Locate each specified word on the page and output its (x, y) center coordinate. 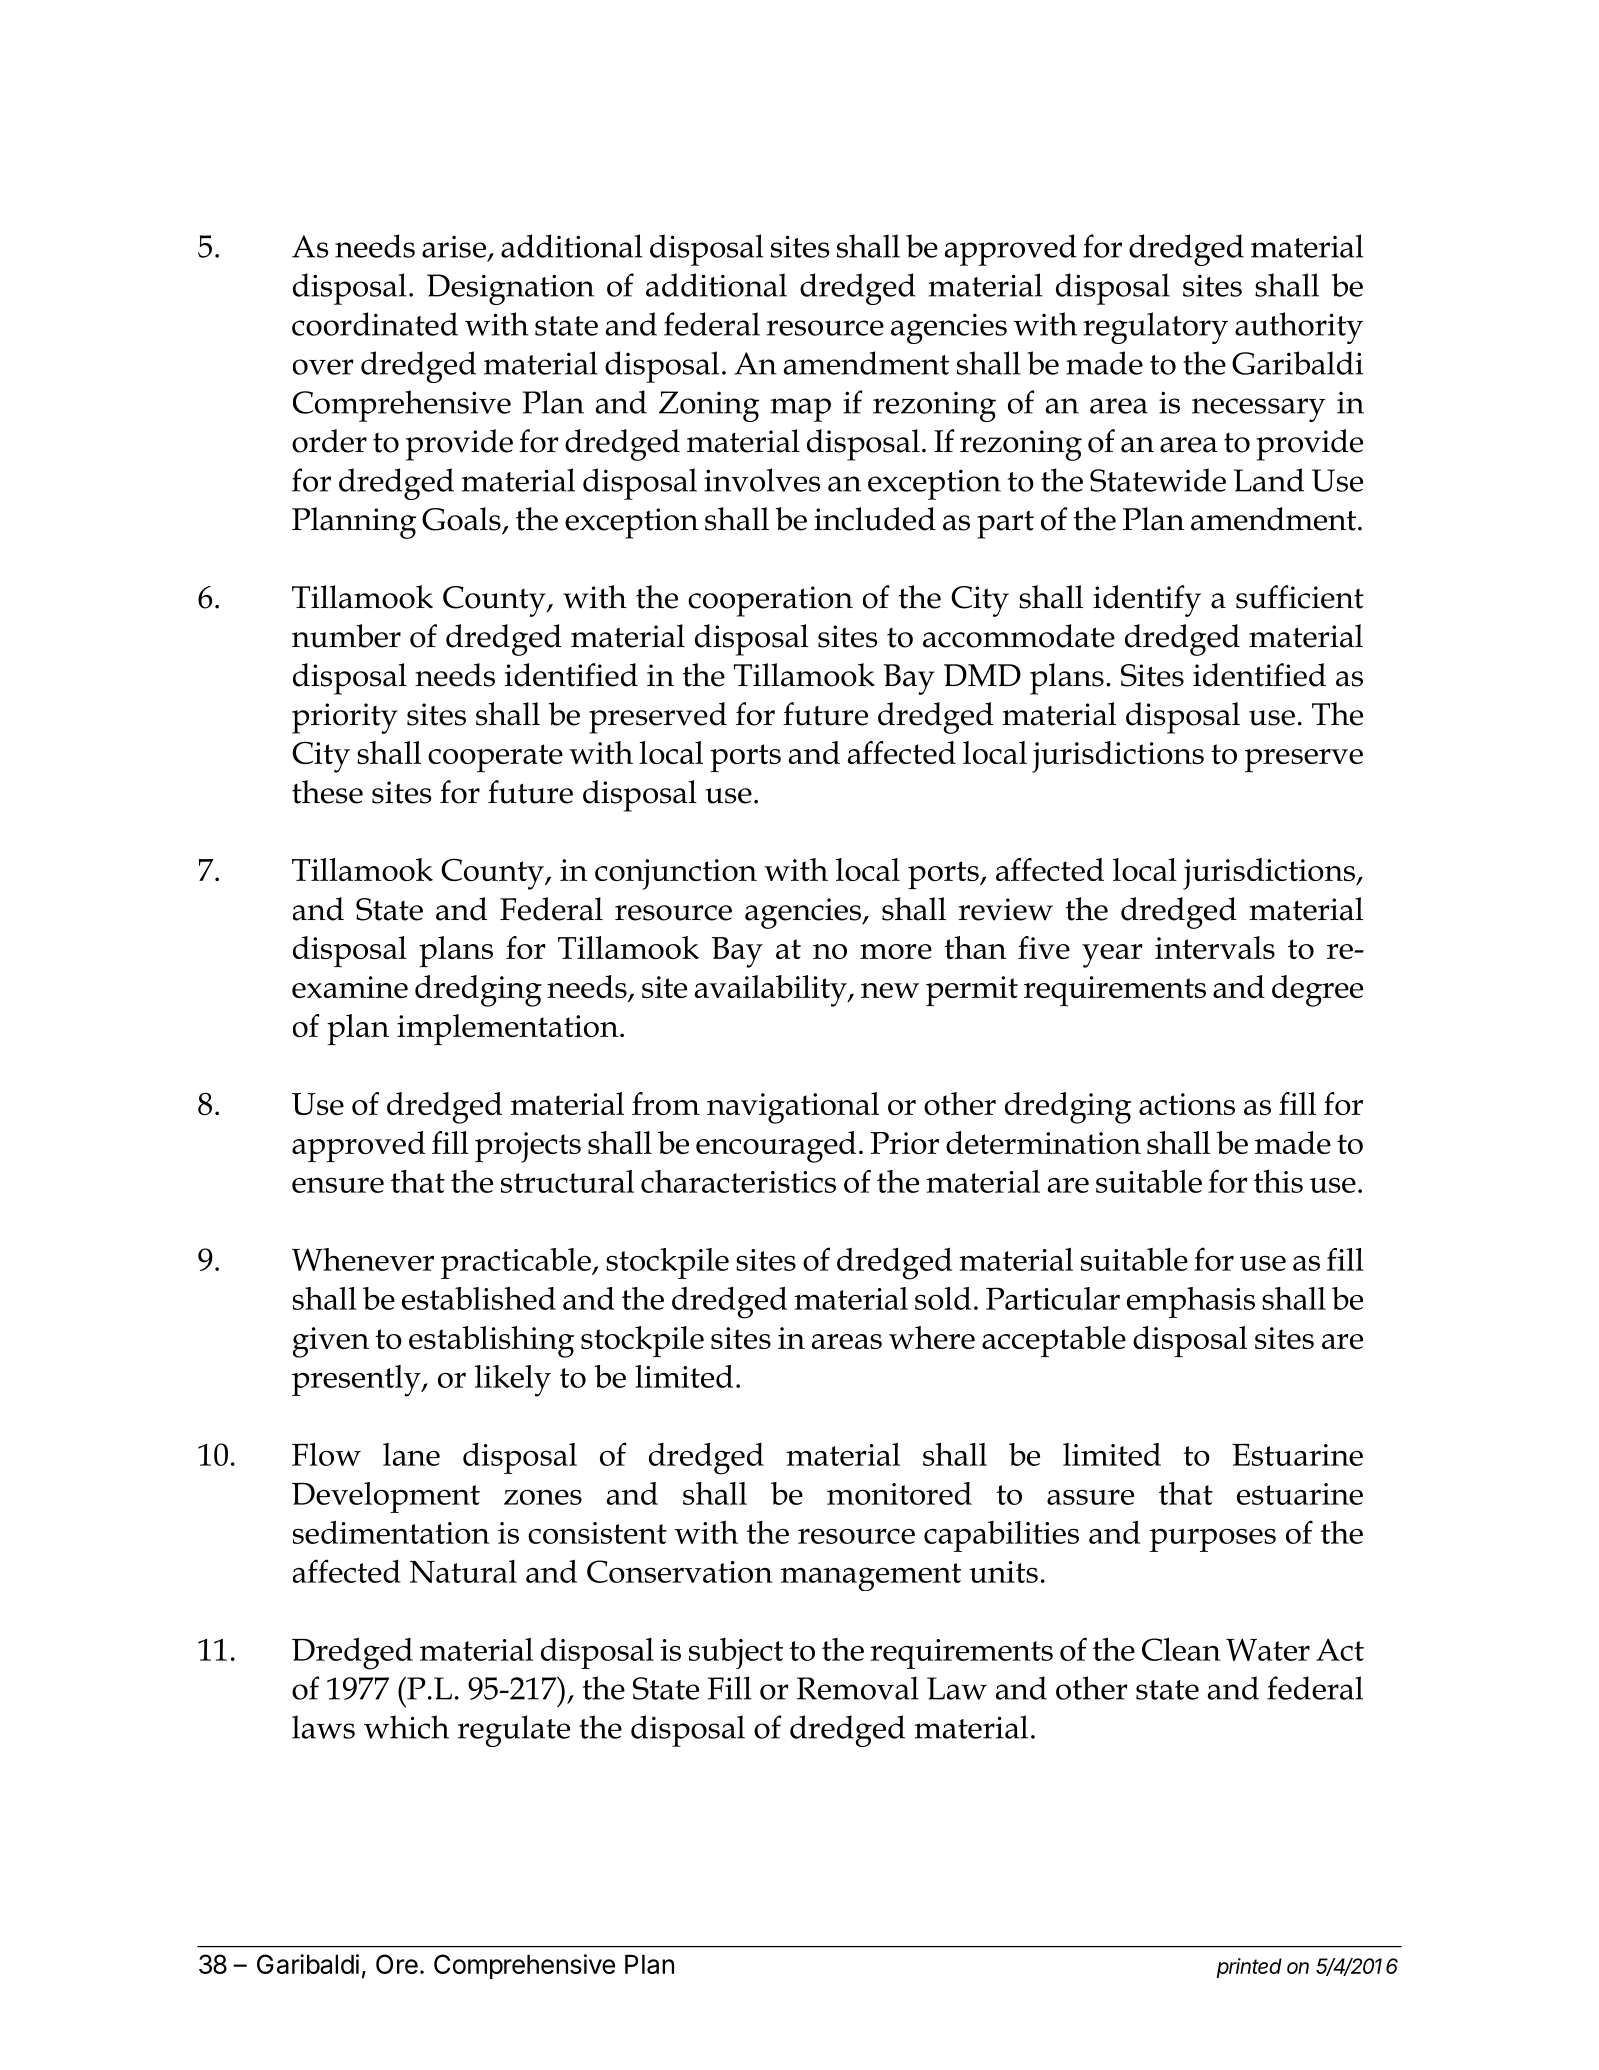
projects (528, 1147)
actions (1187, 1104)
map (800, 410)
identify (1147, 601)
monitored (899, 1493)
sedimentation (391, 1532)
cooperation (770, 601)
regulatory (1155, 328)
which (406, 1727)
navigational (793, 1108)
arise (454, 246)
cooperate (495, 758)
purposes (1213, 1540)
